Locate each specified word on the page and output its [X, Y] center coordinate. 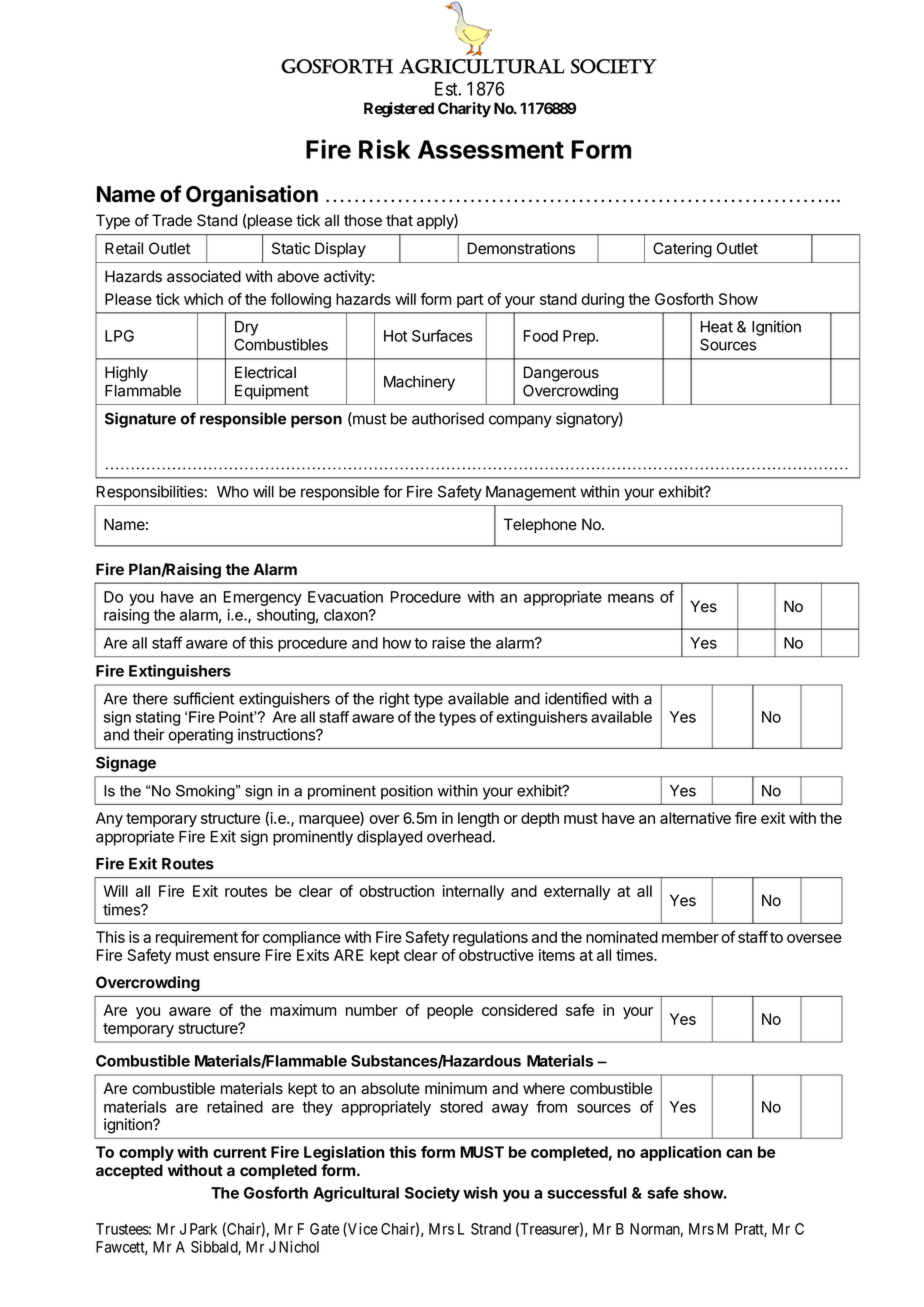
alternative [695, 818]
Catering [682, 250]
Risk [384, 149]
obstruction [396, 891]
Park [203, 1229]
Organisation [252, 196]
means [631, 598]
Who [233, 492]
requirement [197, 938]
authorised [448, 418]
